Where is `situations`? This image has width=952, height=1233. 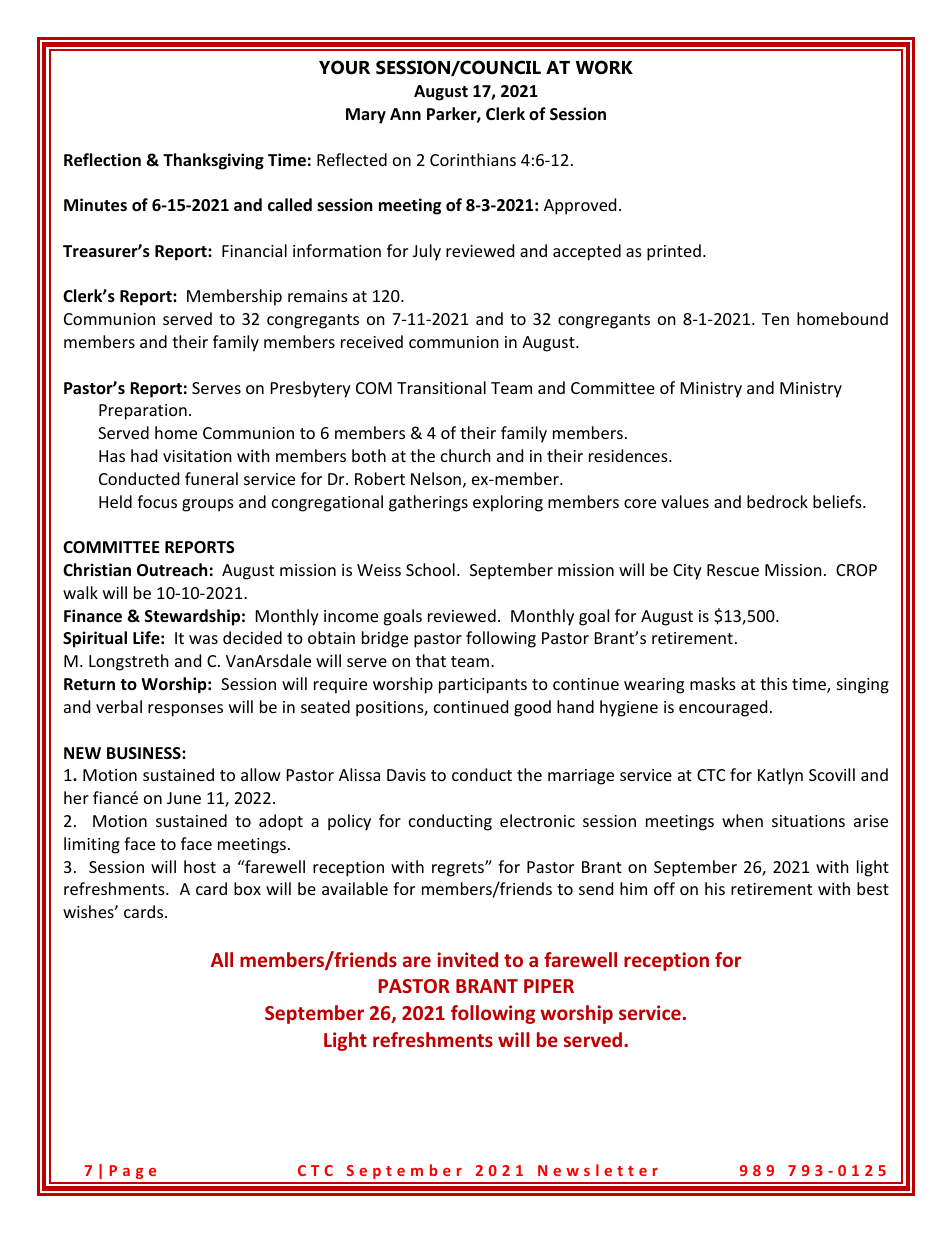 situations is located at coordinates (808, 821).
